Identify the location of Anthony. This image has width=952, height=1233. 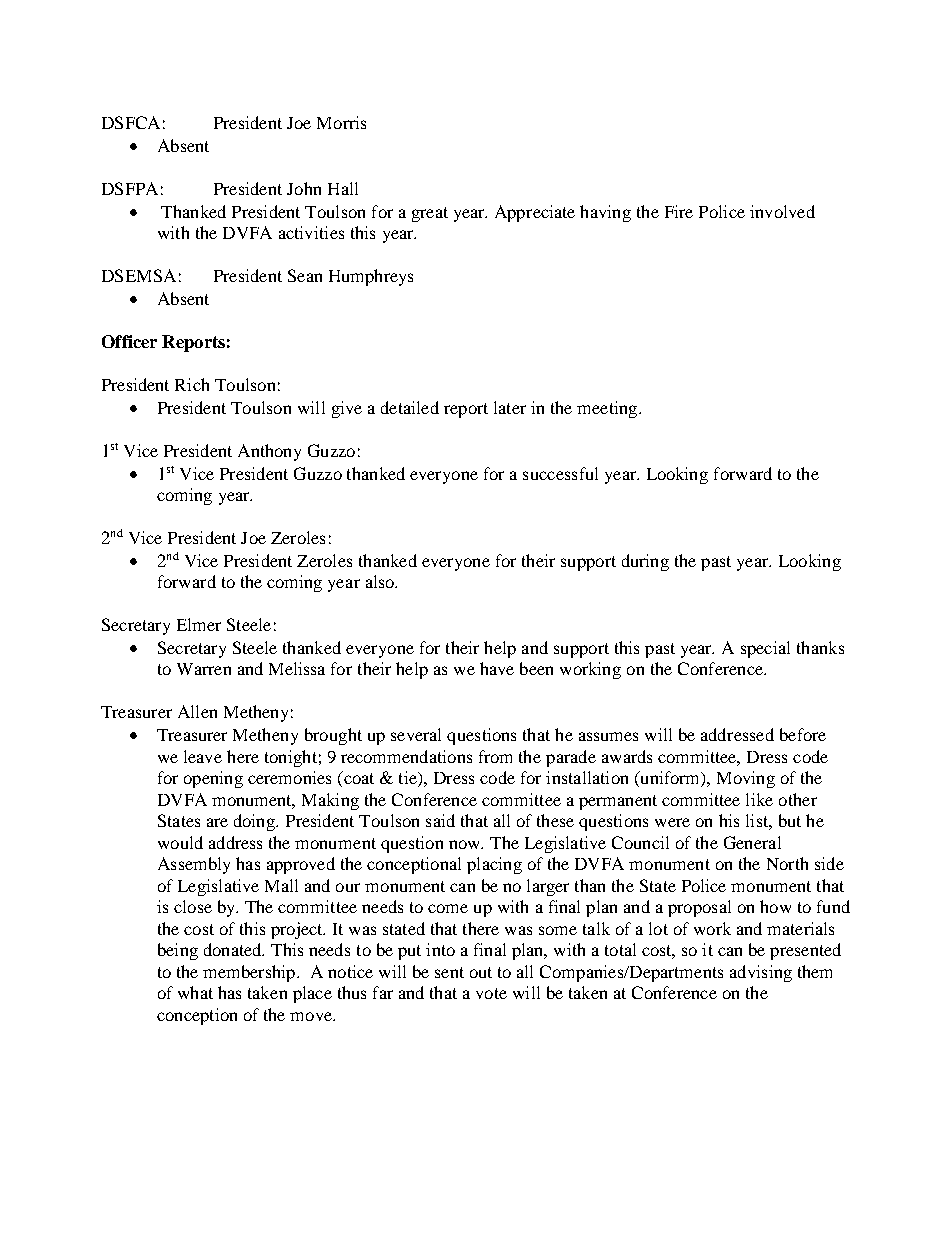
(269, 452).
